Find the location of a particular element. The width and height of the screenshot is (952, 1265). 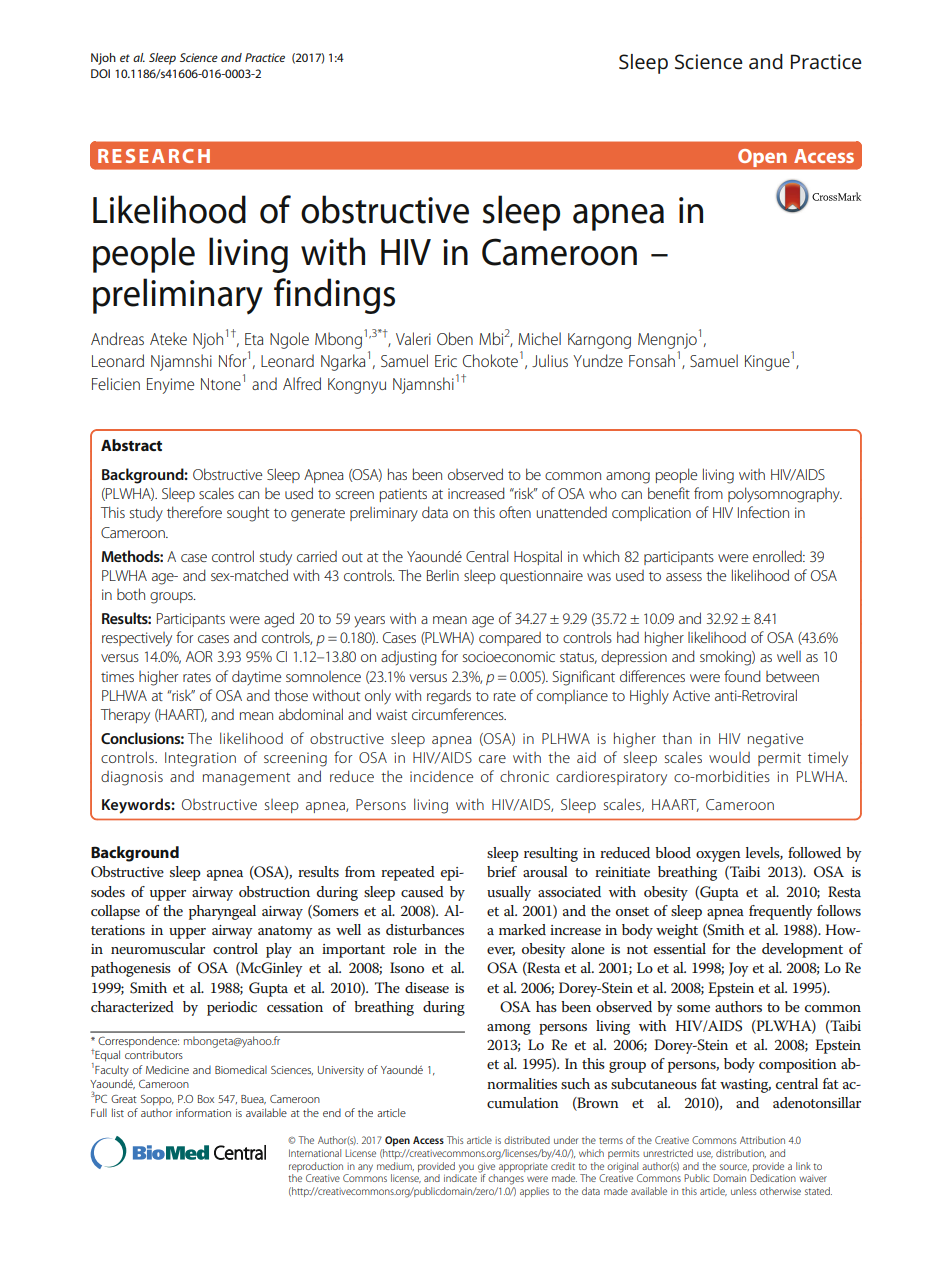

respectively is located at coordinates (137, 639).
